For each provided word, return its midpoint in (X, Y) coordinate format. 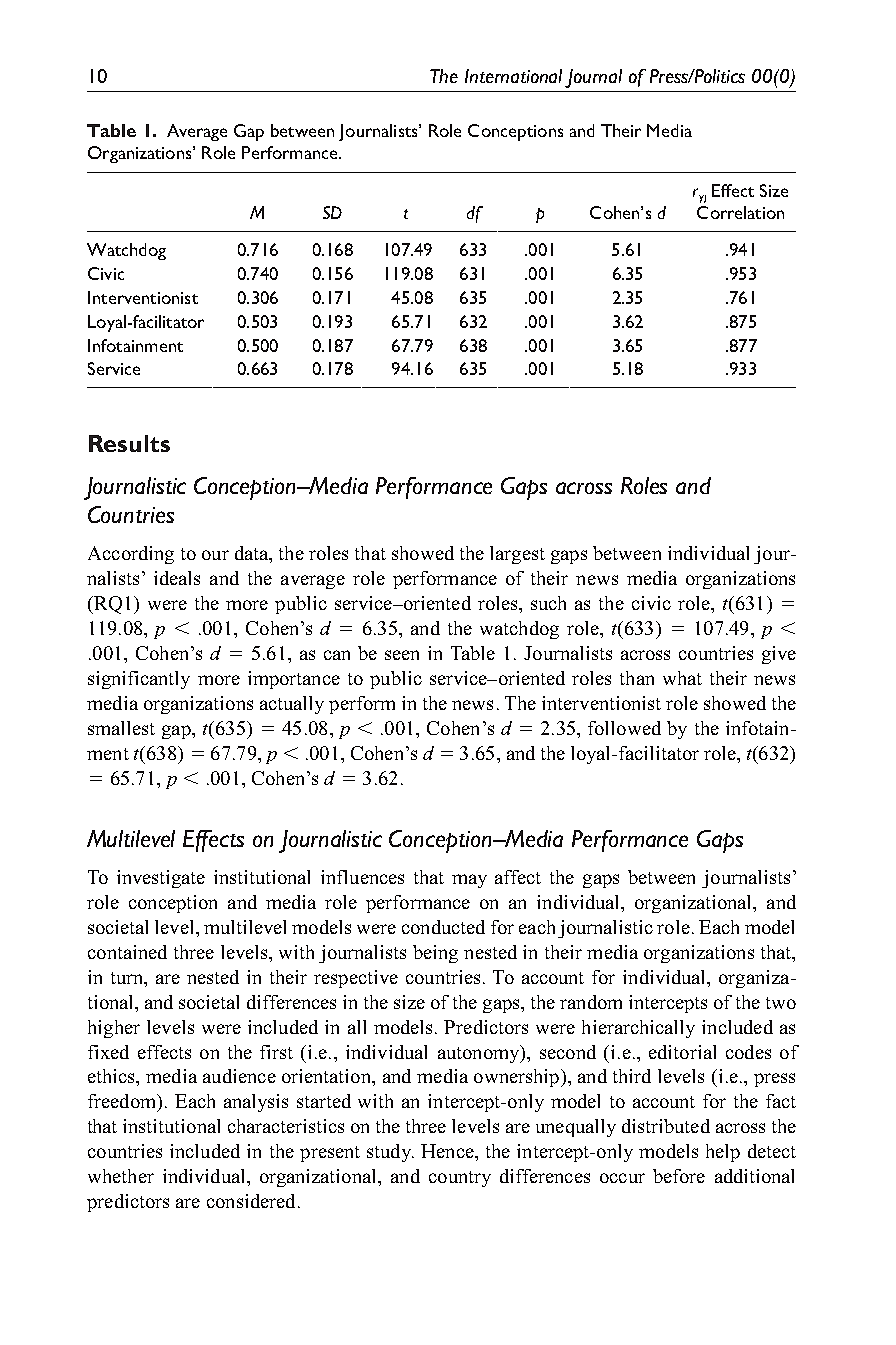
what (682, 678)
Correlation (740, 212)
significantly (139, 680)
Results (129, 443)
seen (402, 655)
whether (121, 1176)
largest (517, 555)
